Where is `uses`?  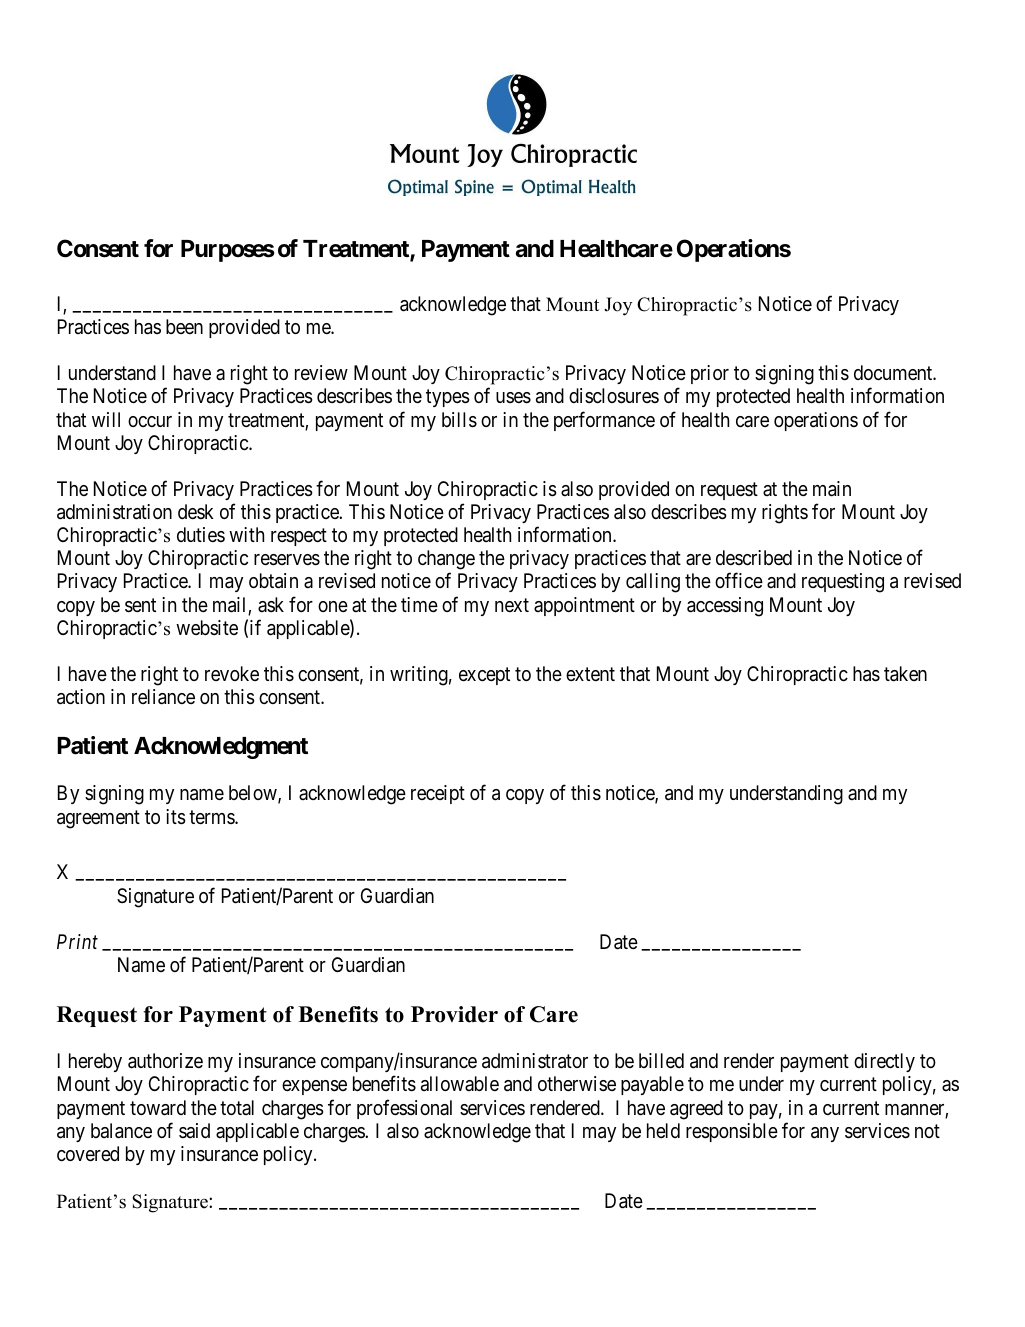
uses is located at coordinates (513, 398).
